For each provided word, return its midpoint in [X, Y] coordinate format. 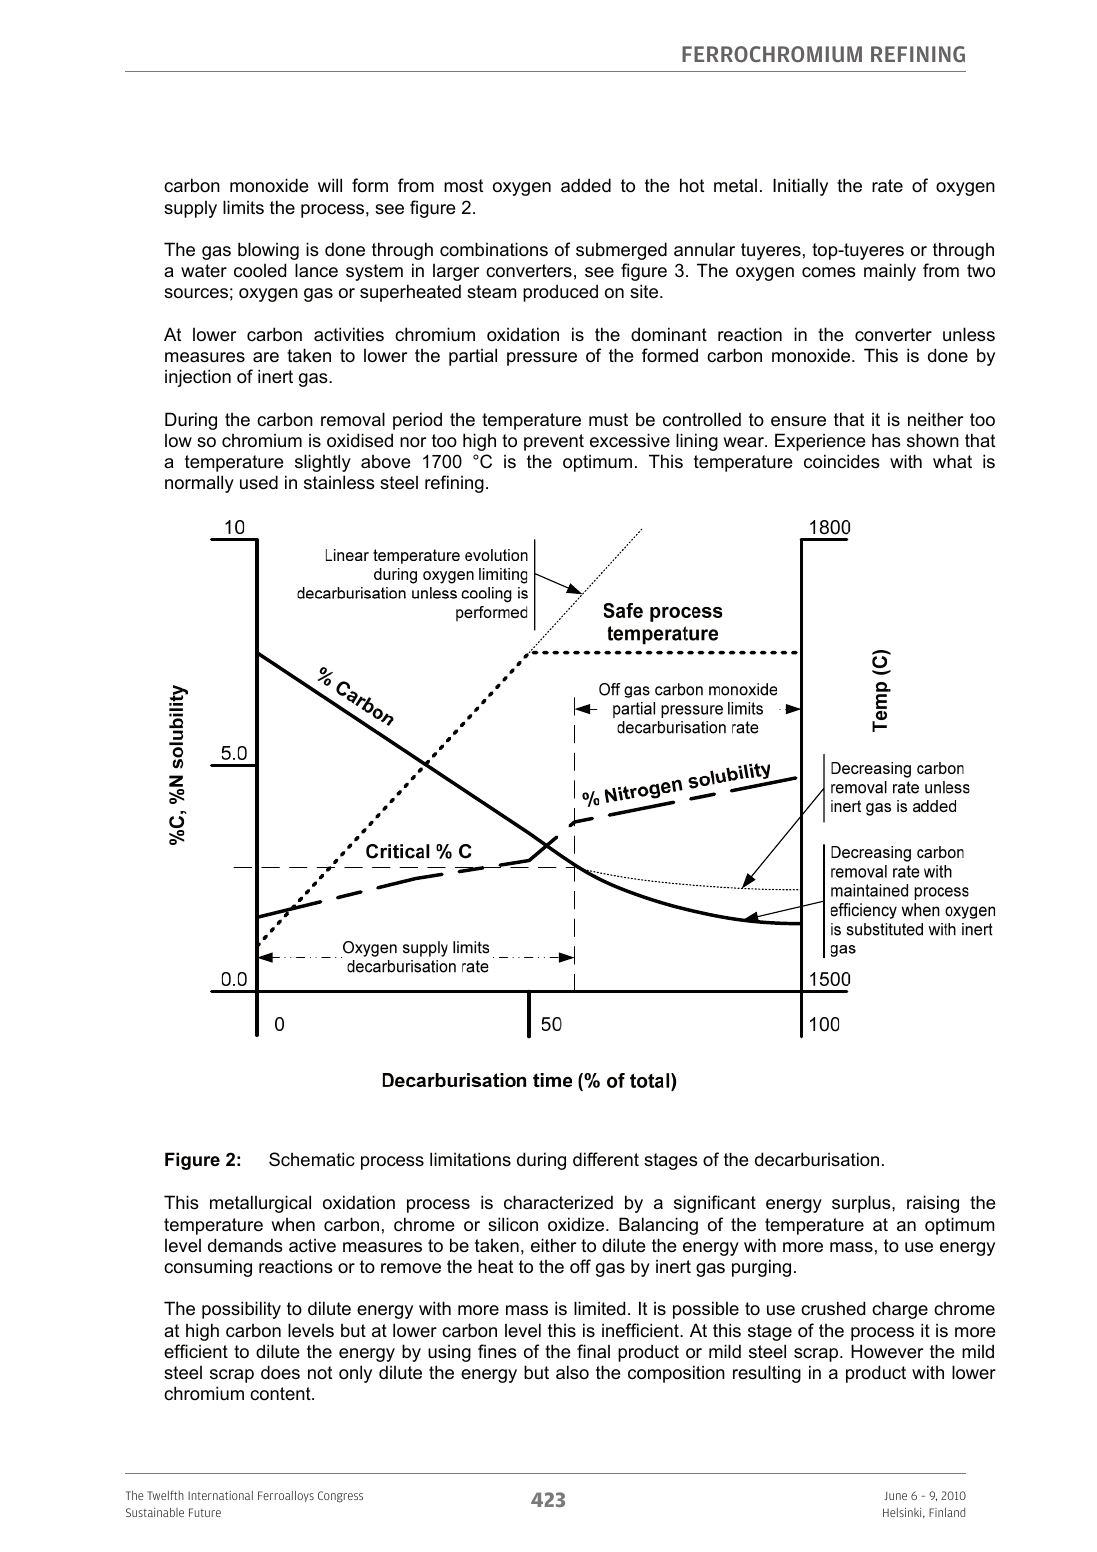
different [606, 1159]
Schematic [312, 1159]
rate [887, 186]
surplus [862, 1204]
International [220, 1495]
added [586, 185]
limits [243, 207]
